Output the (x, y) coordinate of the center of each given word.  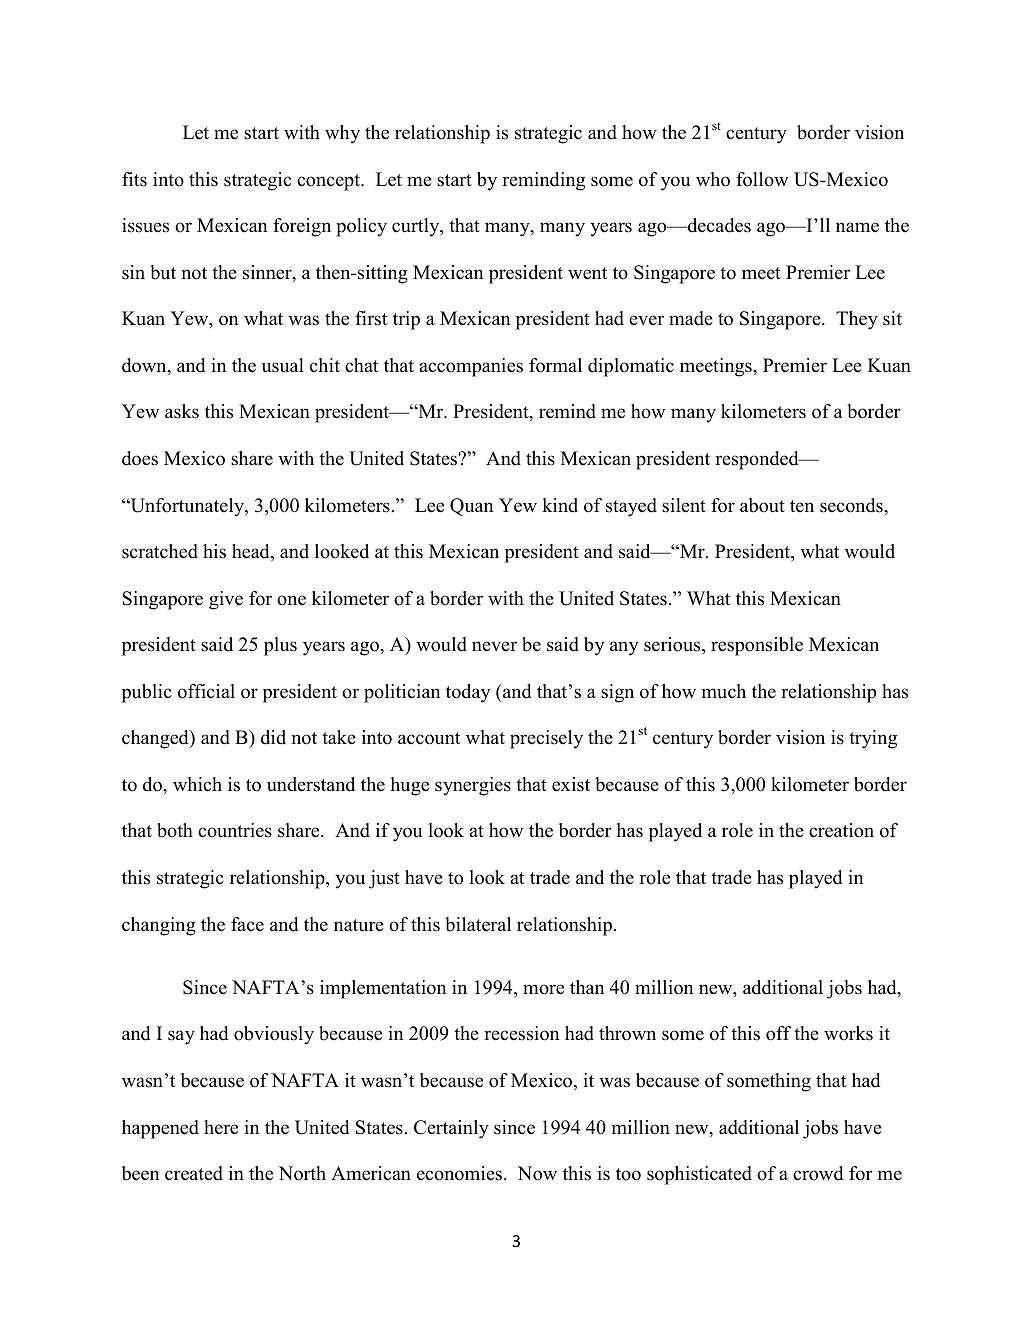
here (221, 1127)
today (468, 693)
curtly (417, 227)
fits (134, 179)
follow (762, 179)
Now (537, 1173)
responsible (757, 646)
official (206, 691)
